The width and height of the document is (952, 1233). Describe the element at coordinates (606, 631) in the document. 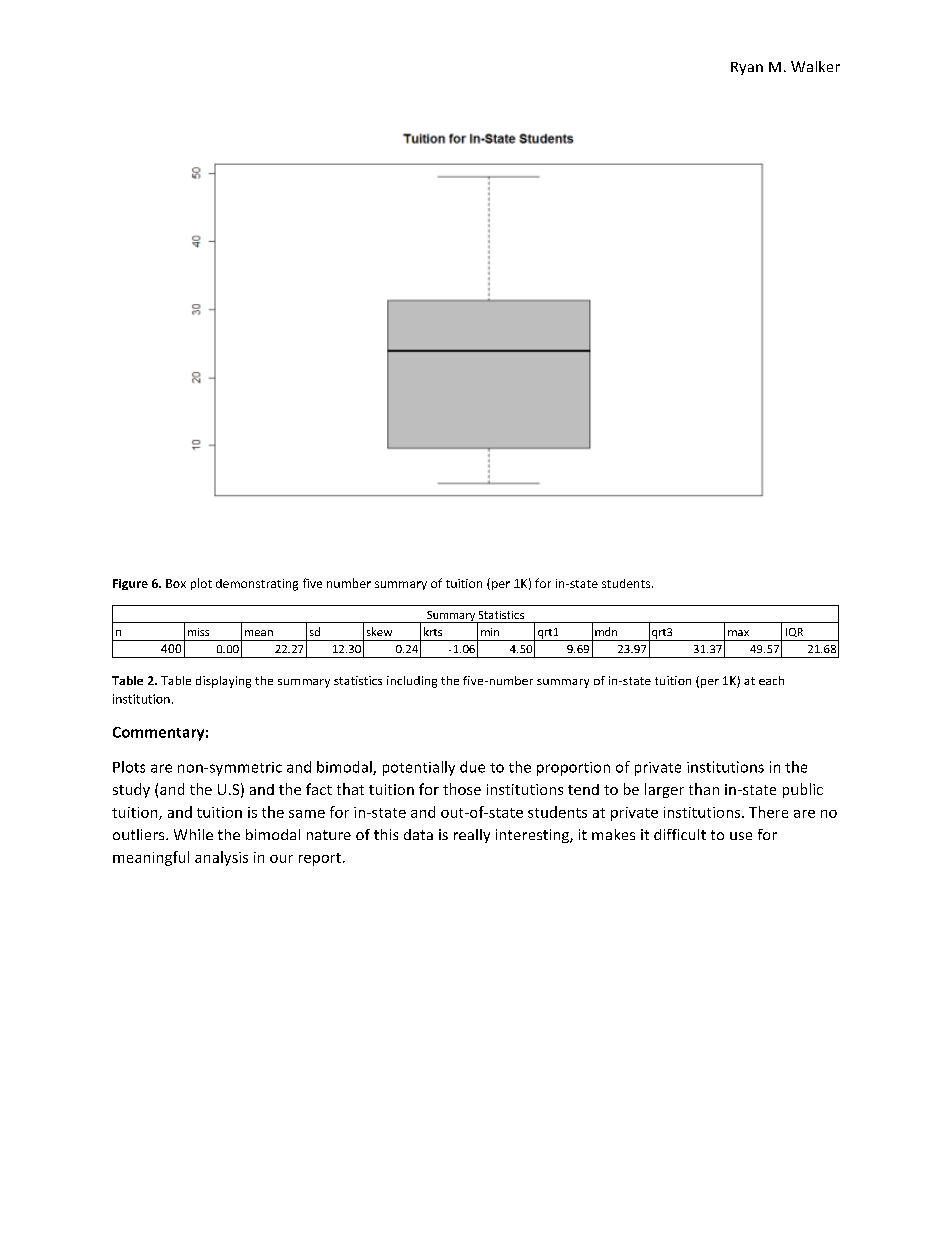

I see `mdn` at that location.
